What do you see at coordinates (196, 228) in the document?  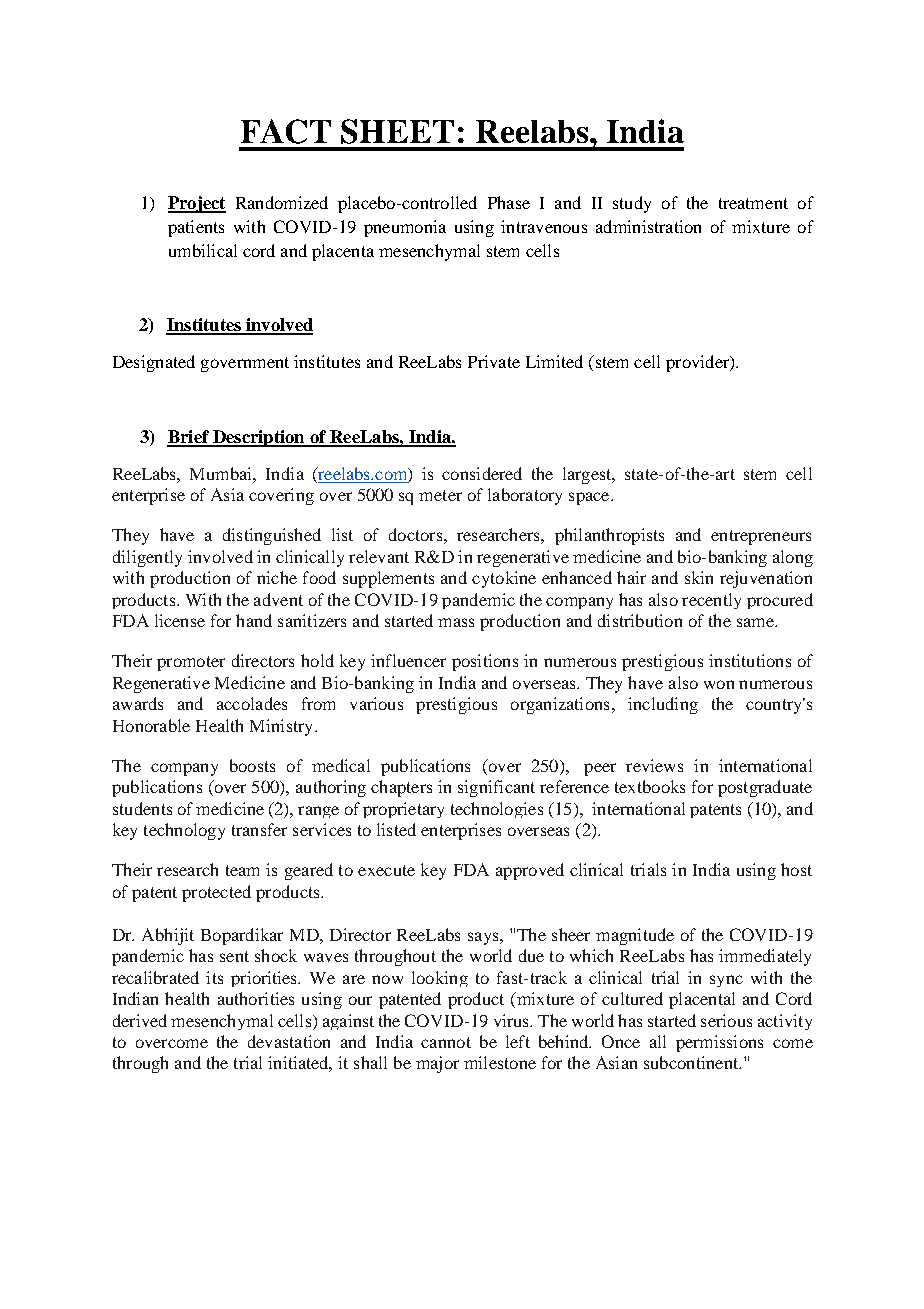 I see `patients` at bounding box center [196, 228].
